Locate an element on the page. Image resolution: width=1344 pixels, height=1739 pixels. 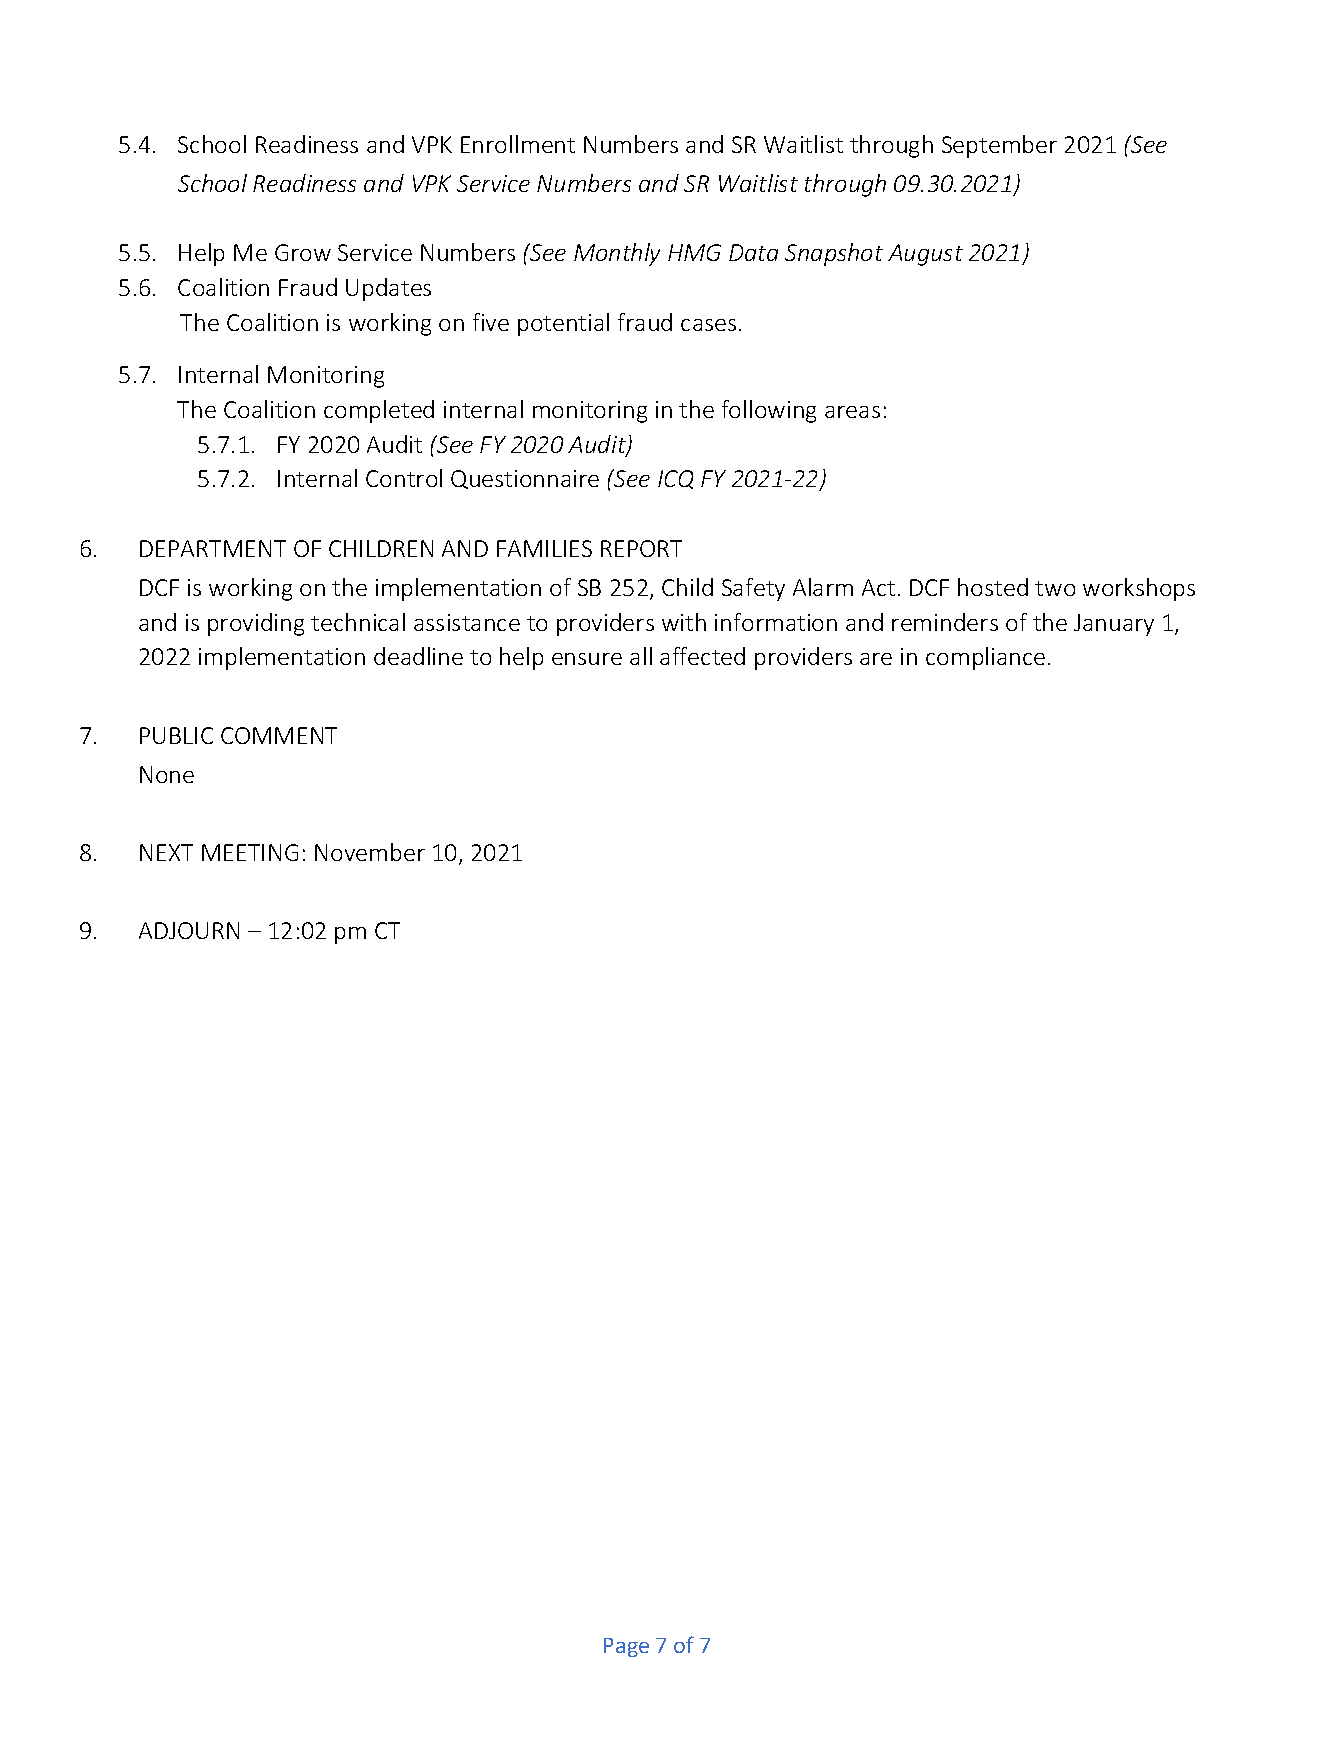
compliance is located at coordinates (985, 658).
